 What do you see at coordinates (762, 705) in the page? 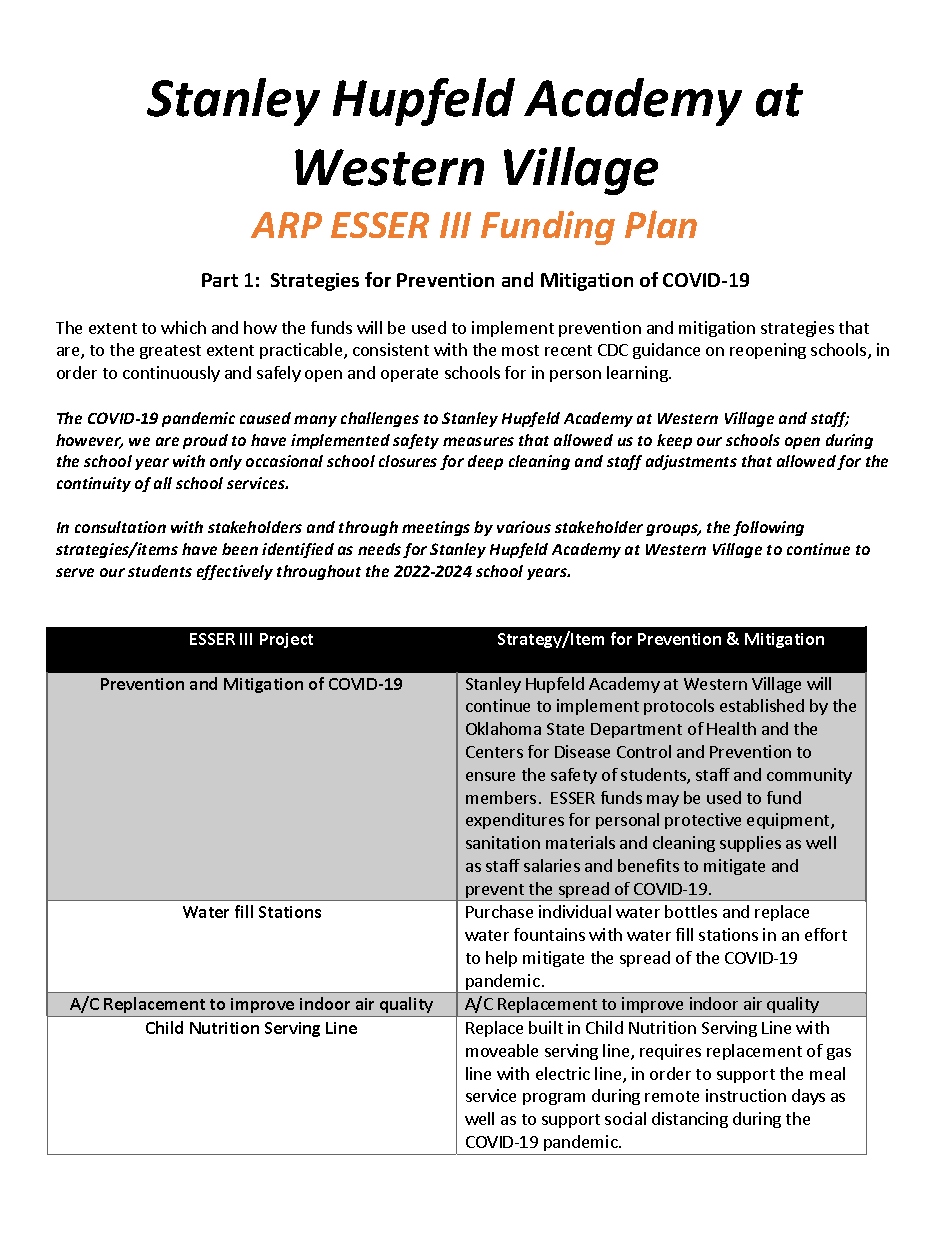
I see `established` at bounding box center [762, 705].
